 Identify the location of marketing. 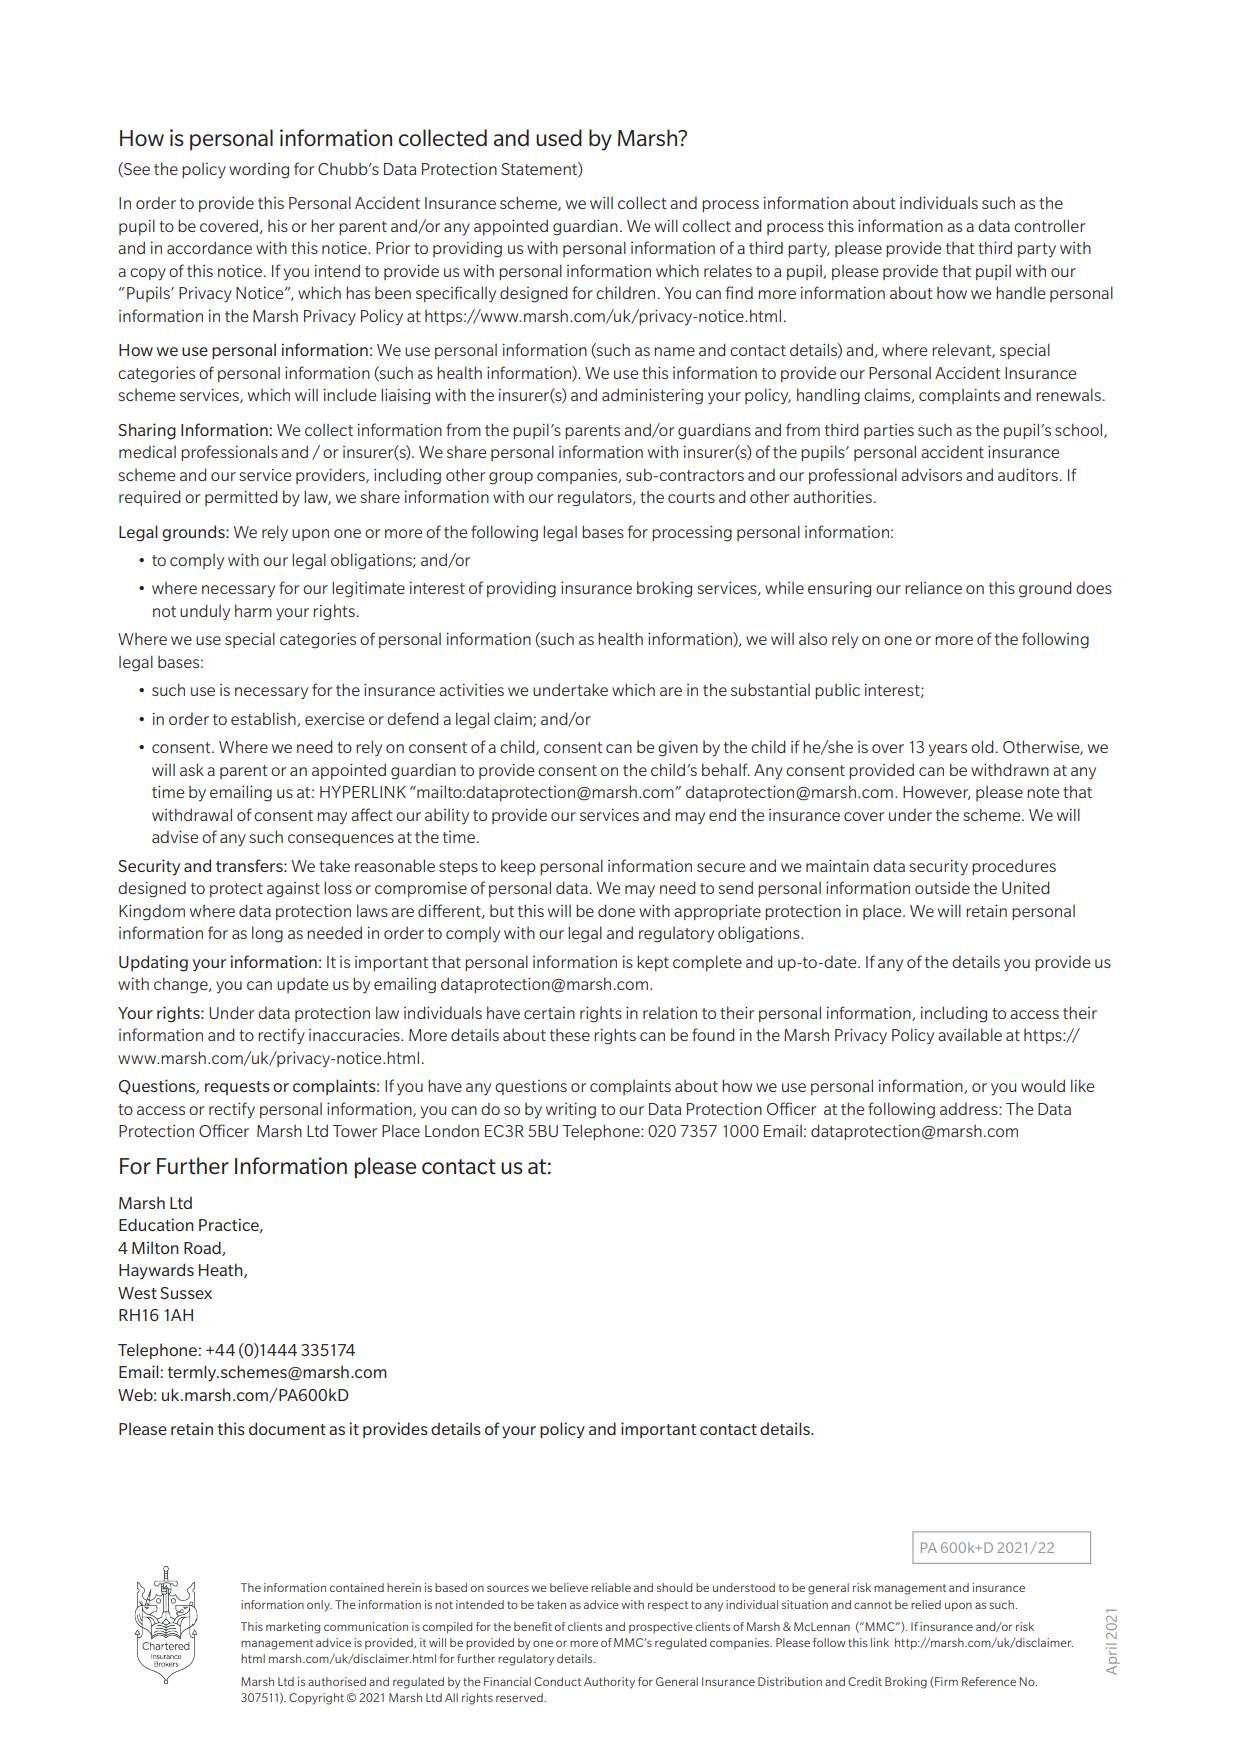
(293, 1628).
